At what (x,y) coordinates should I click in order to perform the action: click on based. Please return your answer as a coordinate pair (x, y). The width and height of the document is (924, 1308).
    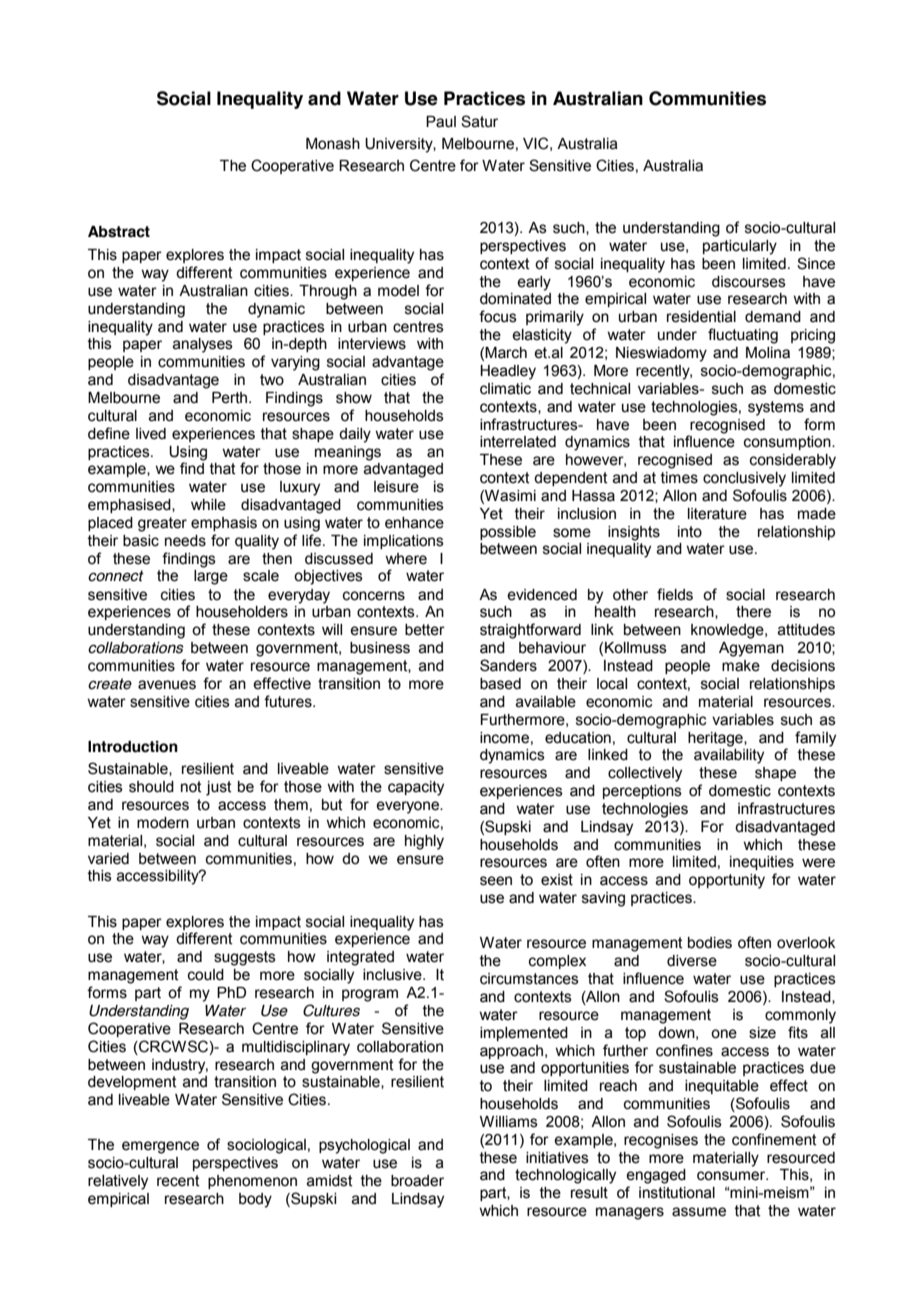
    Looking at the image, I should click on (500, 684).
